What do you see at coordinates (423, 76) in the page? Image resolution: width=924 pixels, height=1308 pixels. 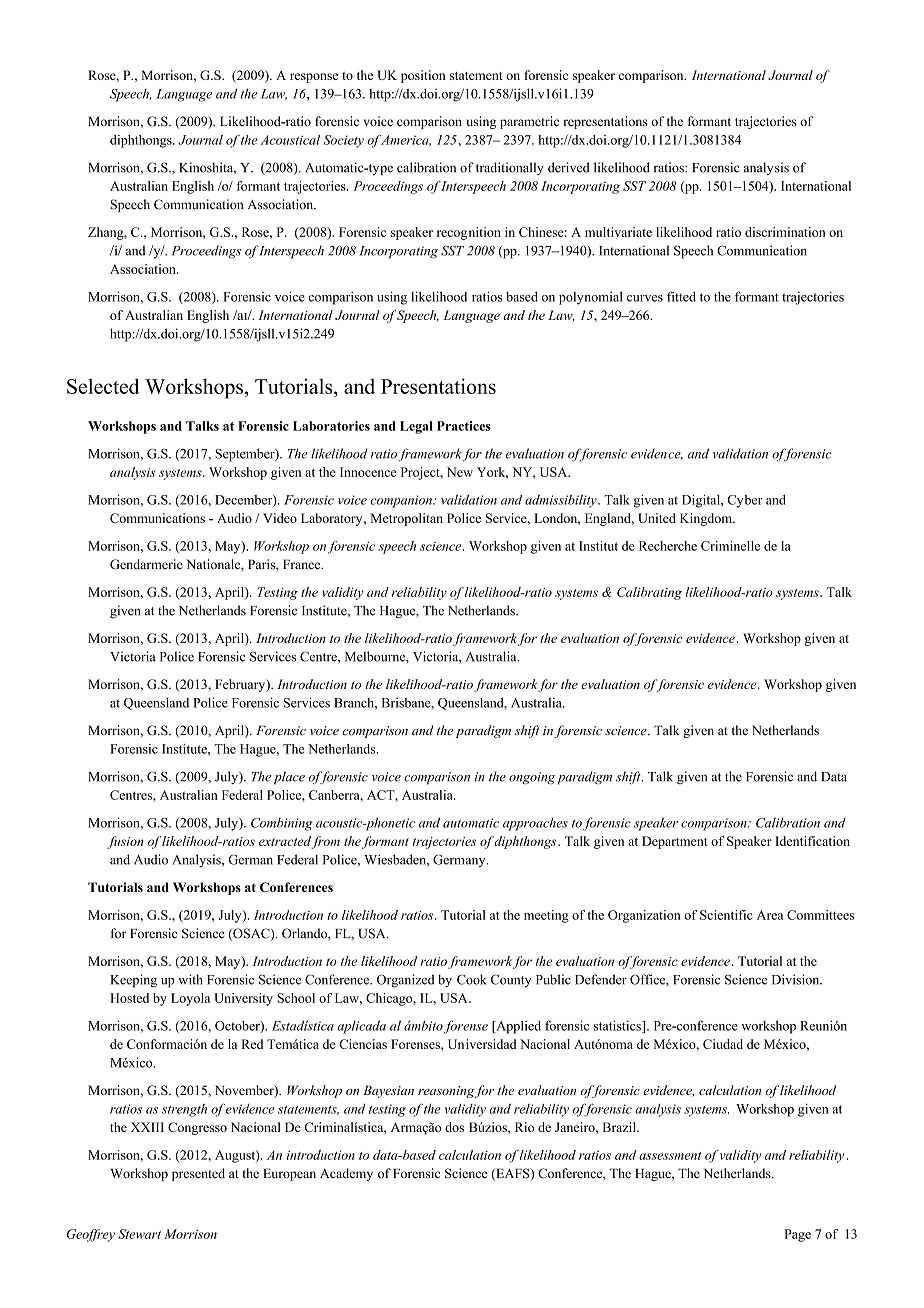 I see `position` at bounding box center [423, 76].
